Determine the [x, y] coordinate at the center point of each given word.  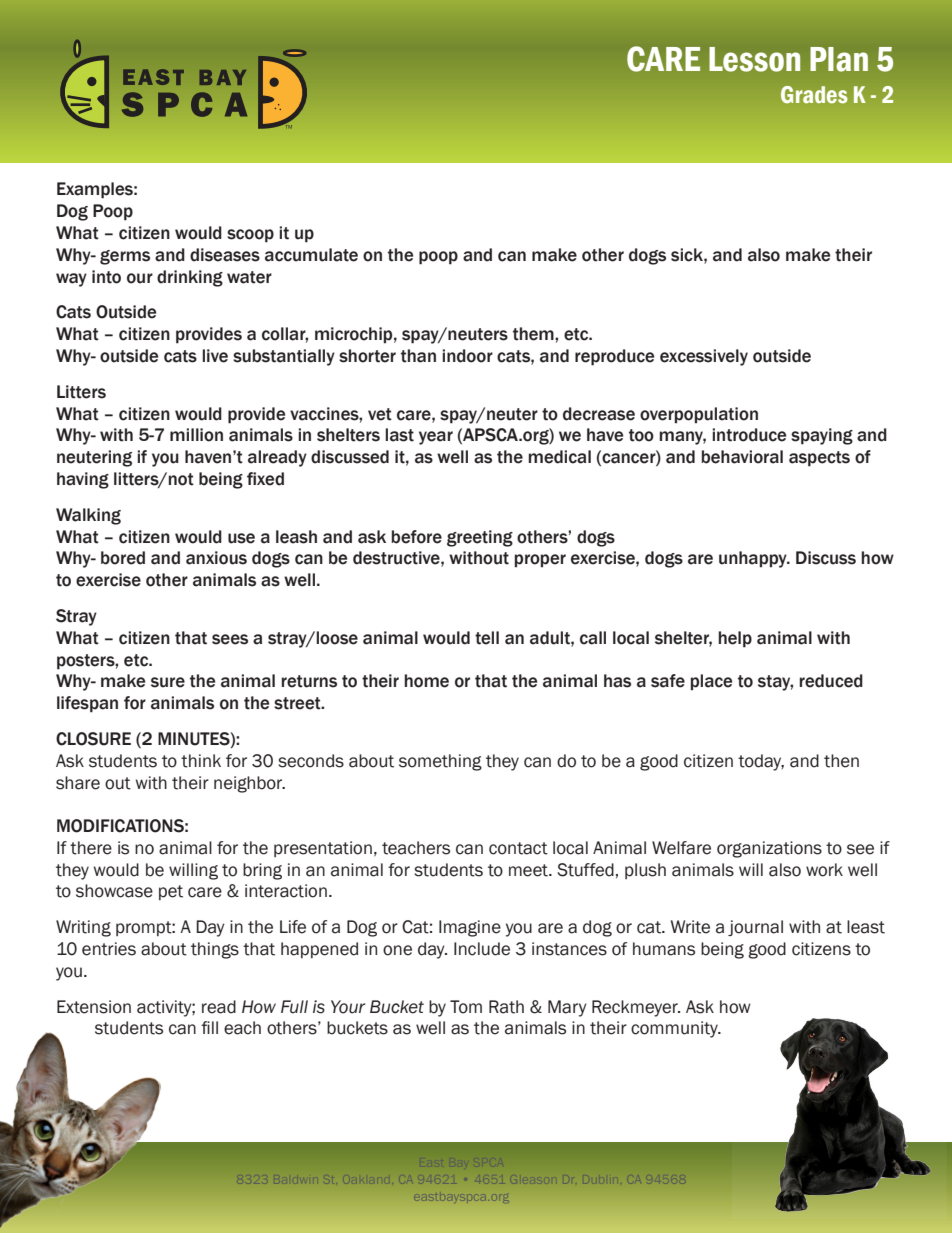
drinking [190, 278]
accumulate [311, 255]
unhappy [754, 559]
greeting [480, 538]
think [201, 761]
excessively [704, 357]
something [440, 762]
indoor [467, 356]
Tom [466, 1007]
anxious [216, 558]
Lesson [754, 59]
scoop [250, 236]
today [761, 762]
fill [209, 1027]
